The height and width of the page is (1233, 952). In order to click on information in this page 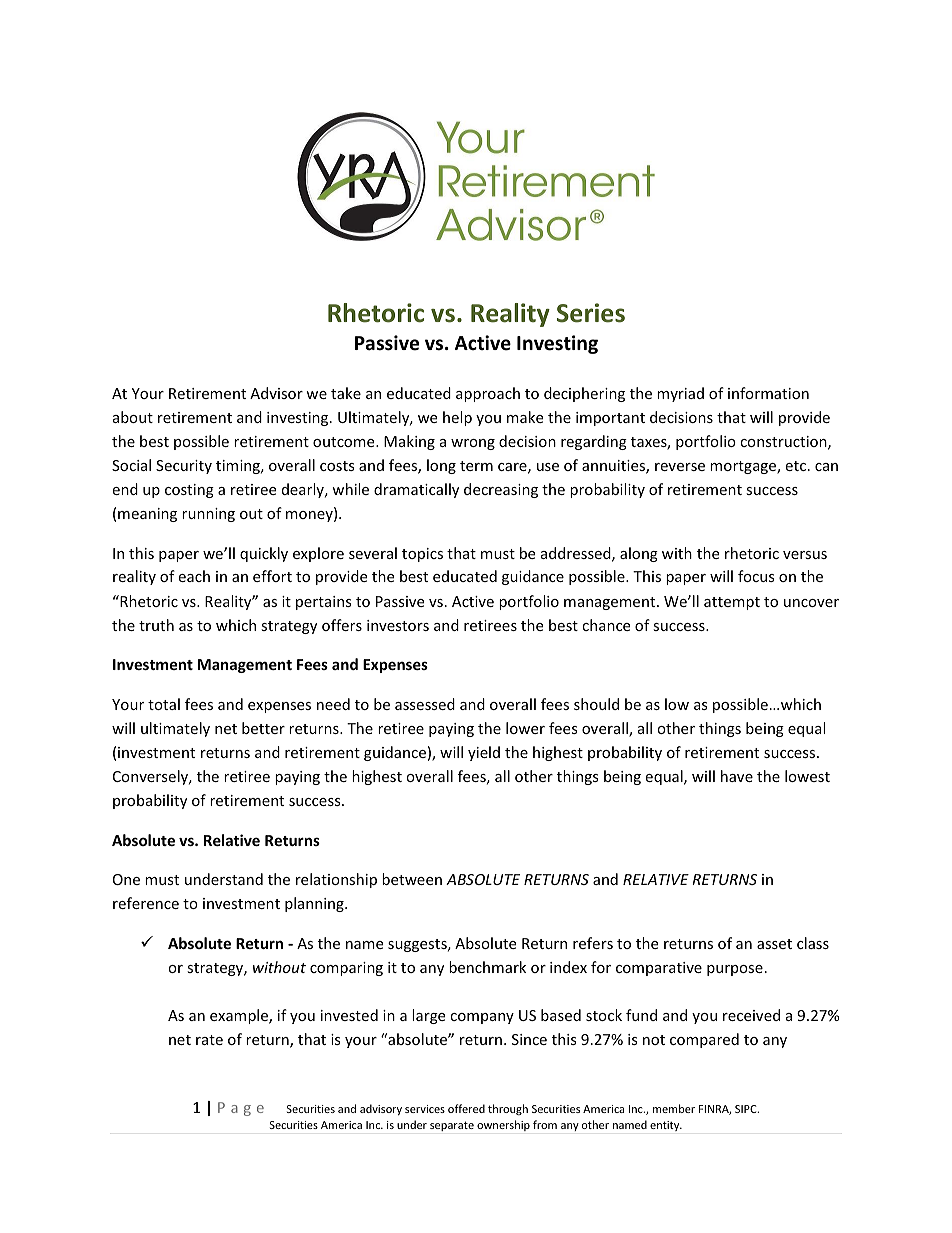, I will do `click(768, 393)`.
